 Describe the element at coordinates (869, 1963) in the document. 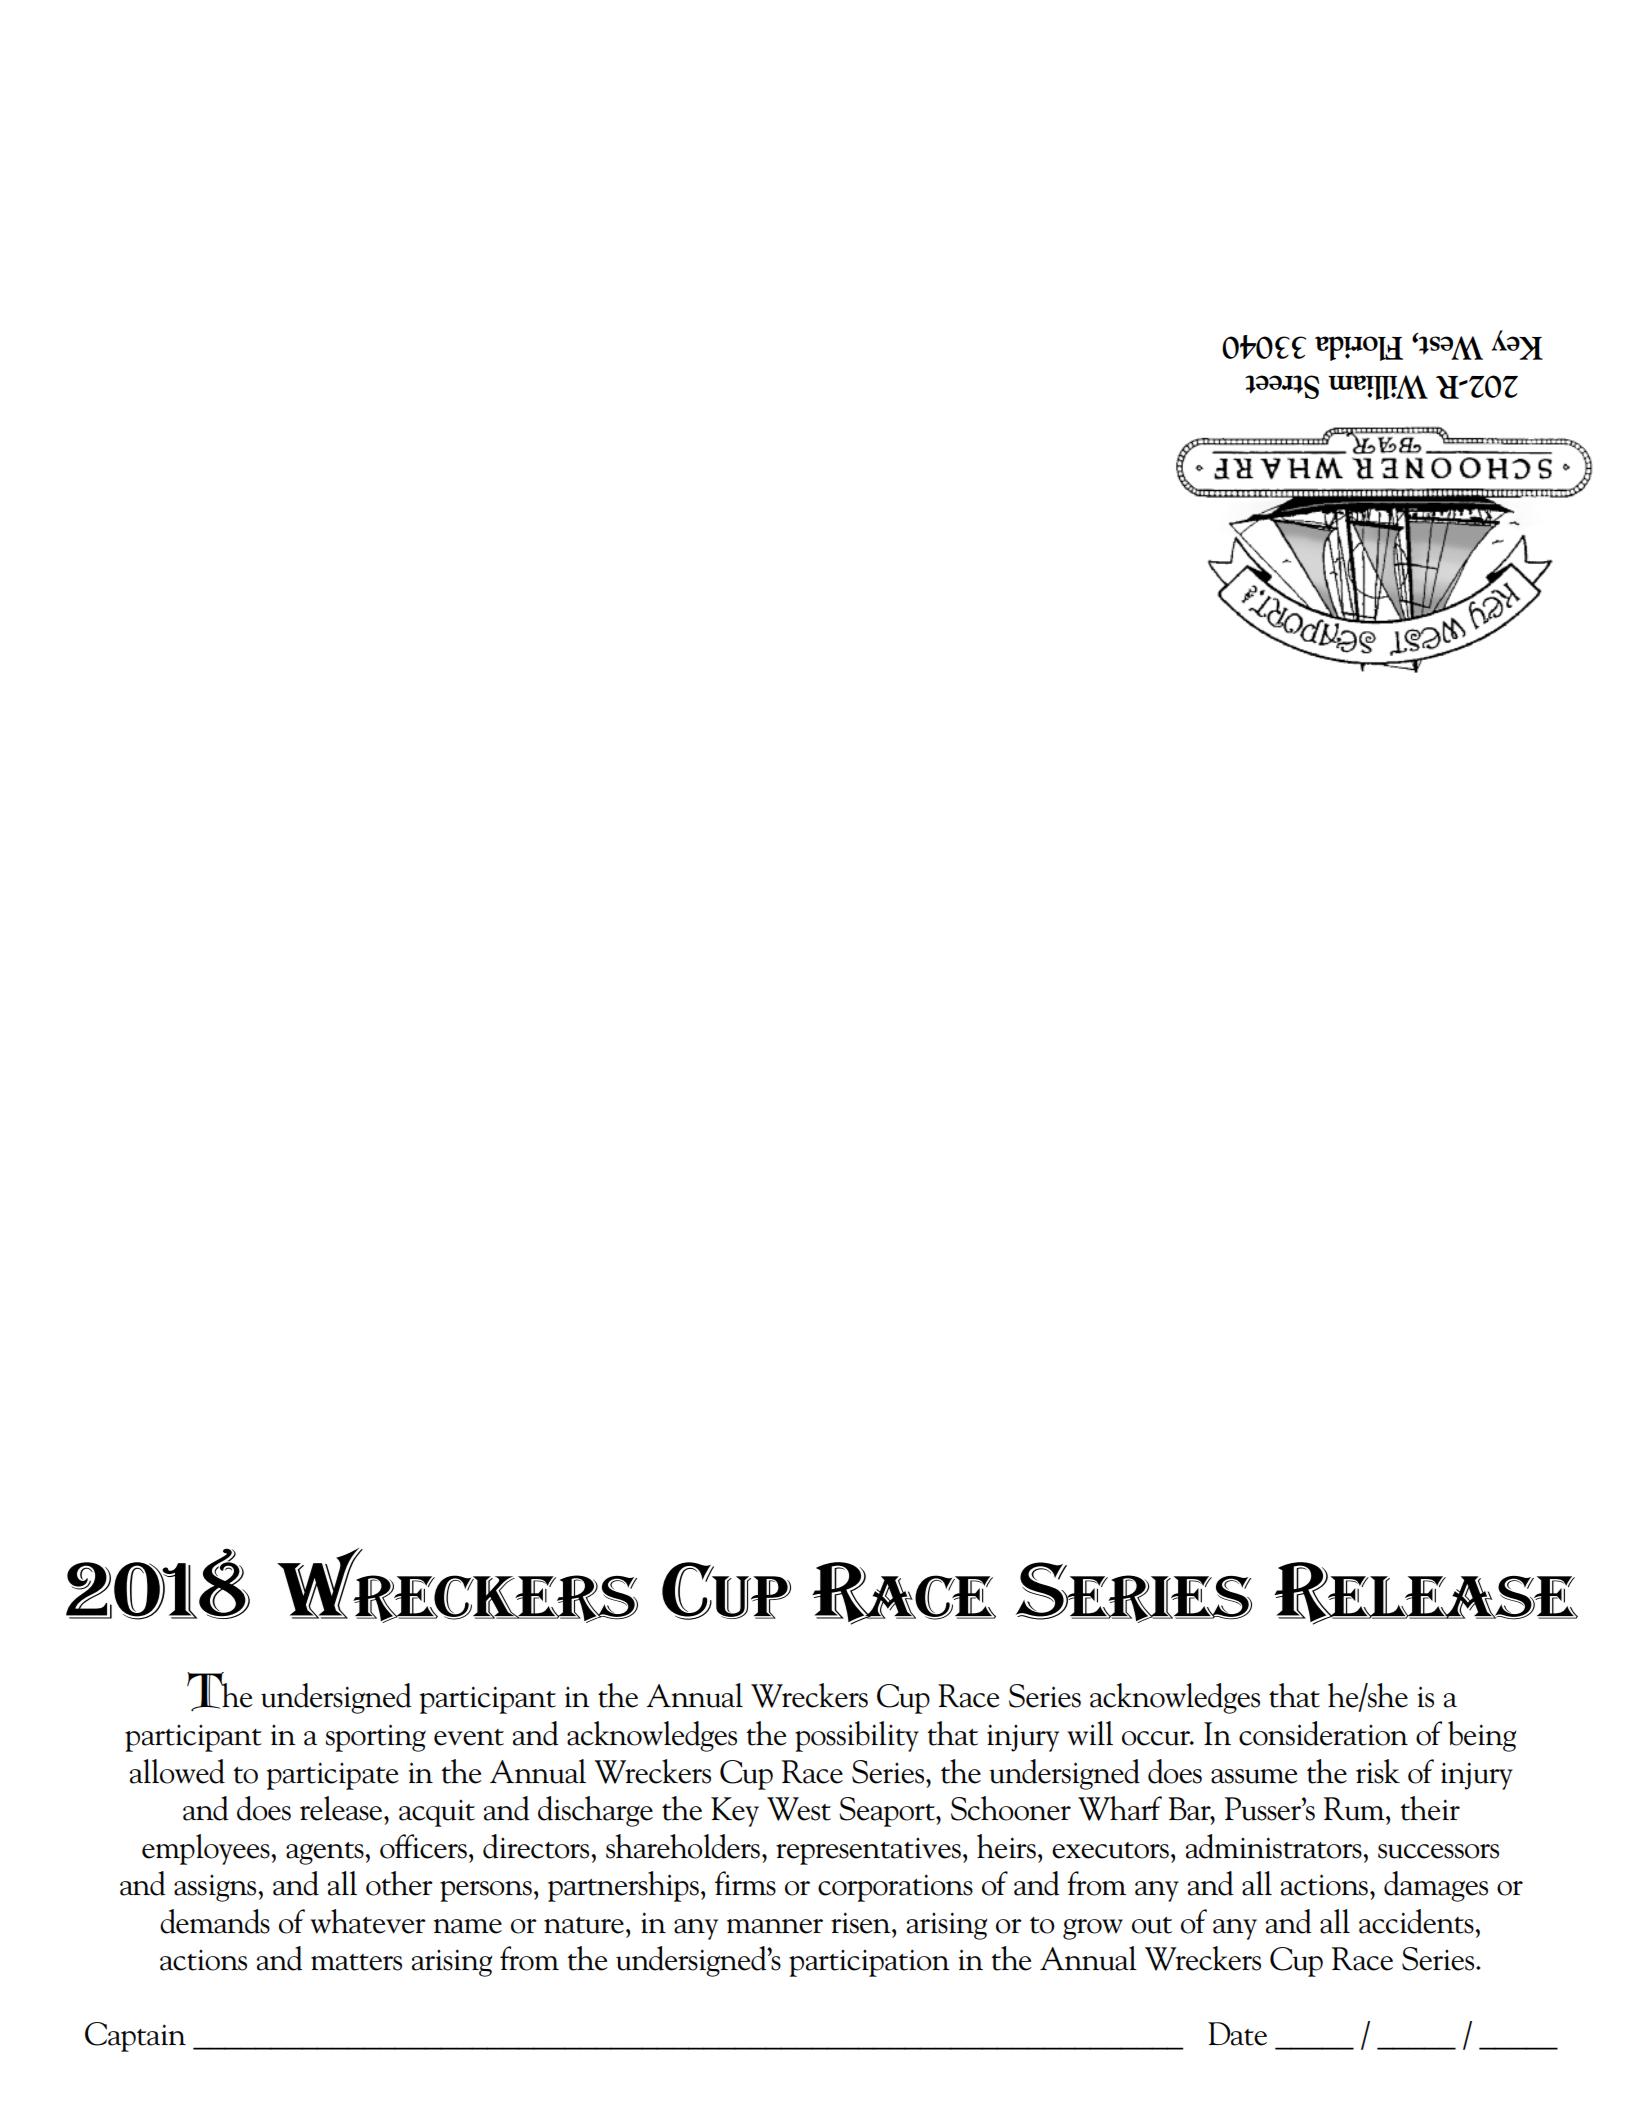

I see `participation` at that location.
